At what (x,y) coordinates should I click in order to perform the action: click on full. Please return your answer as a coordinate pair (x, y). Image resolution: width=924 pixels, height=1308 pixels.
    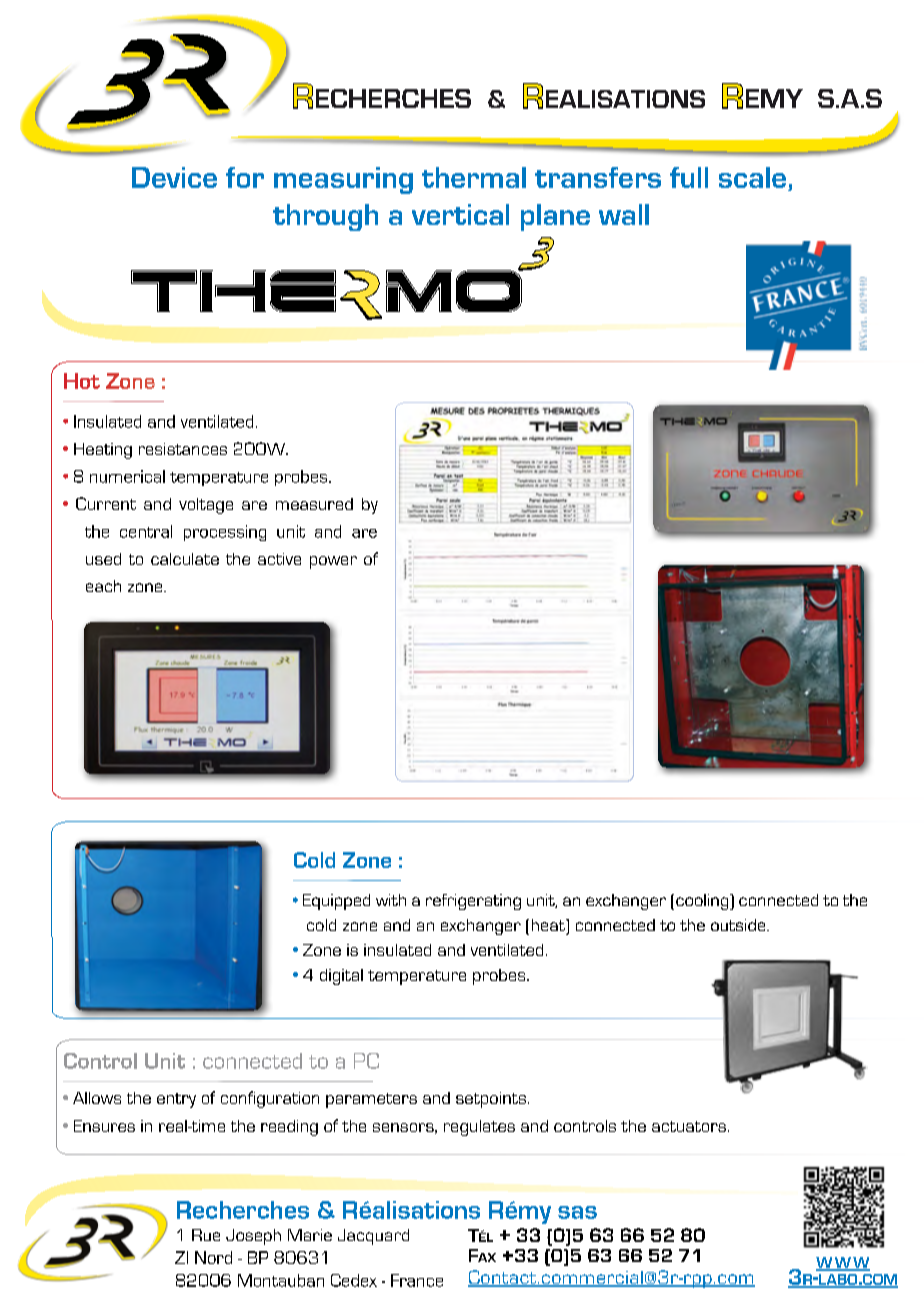
    Looking at the image, I should click on (689, 177).
